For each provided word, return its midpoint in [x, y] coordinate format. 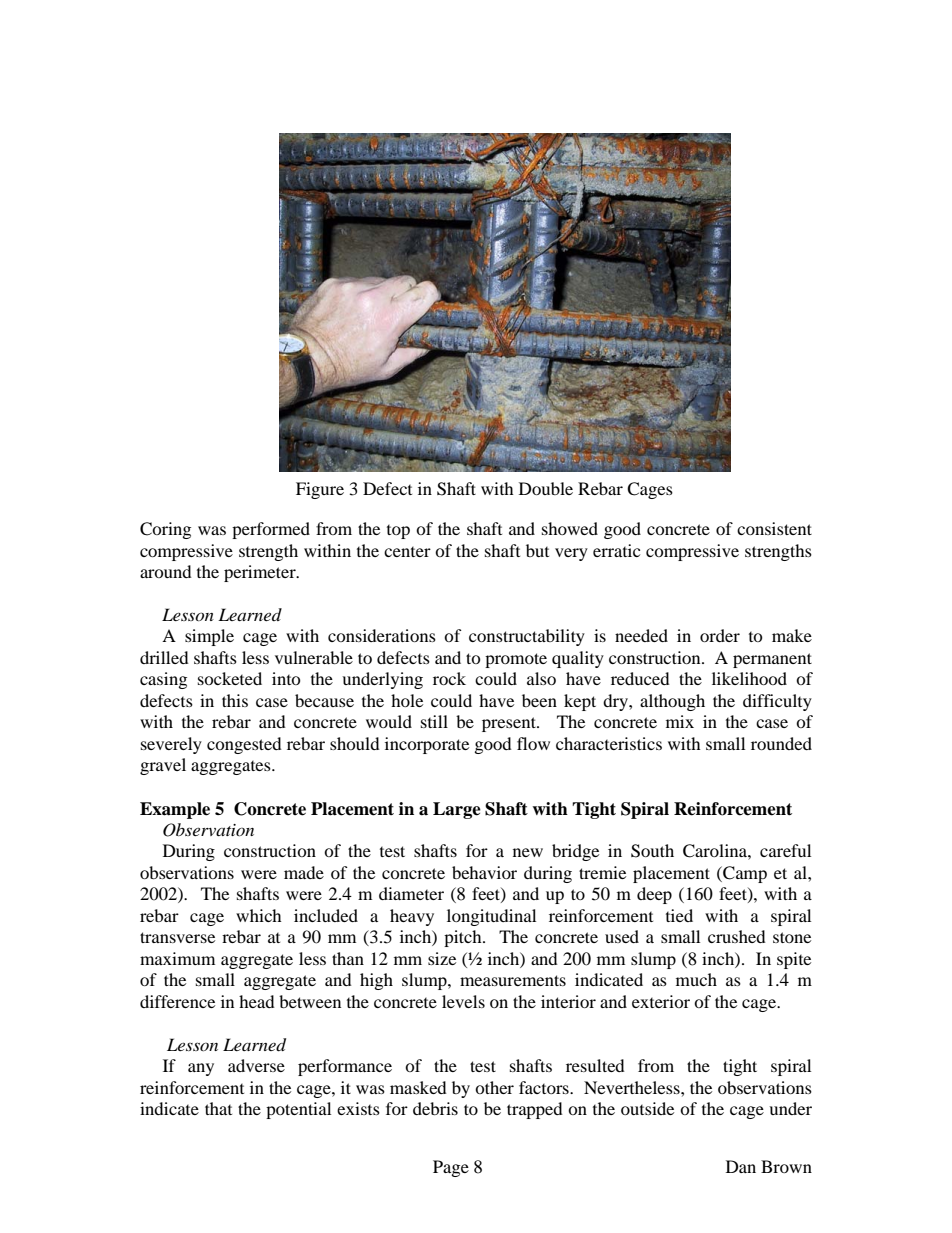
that [218, 1108]
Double [546, 488]
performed [271, 530]
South [652, 851]
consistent [774, 528]
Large [457, 810]
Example [175, 810]
